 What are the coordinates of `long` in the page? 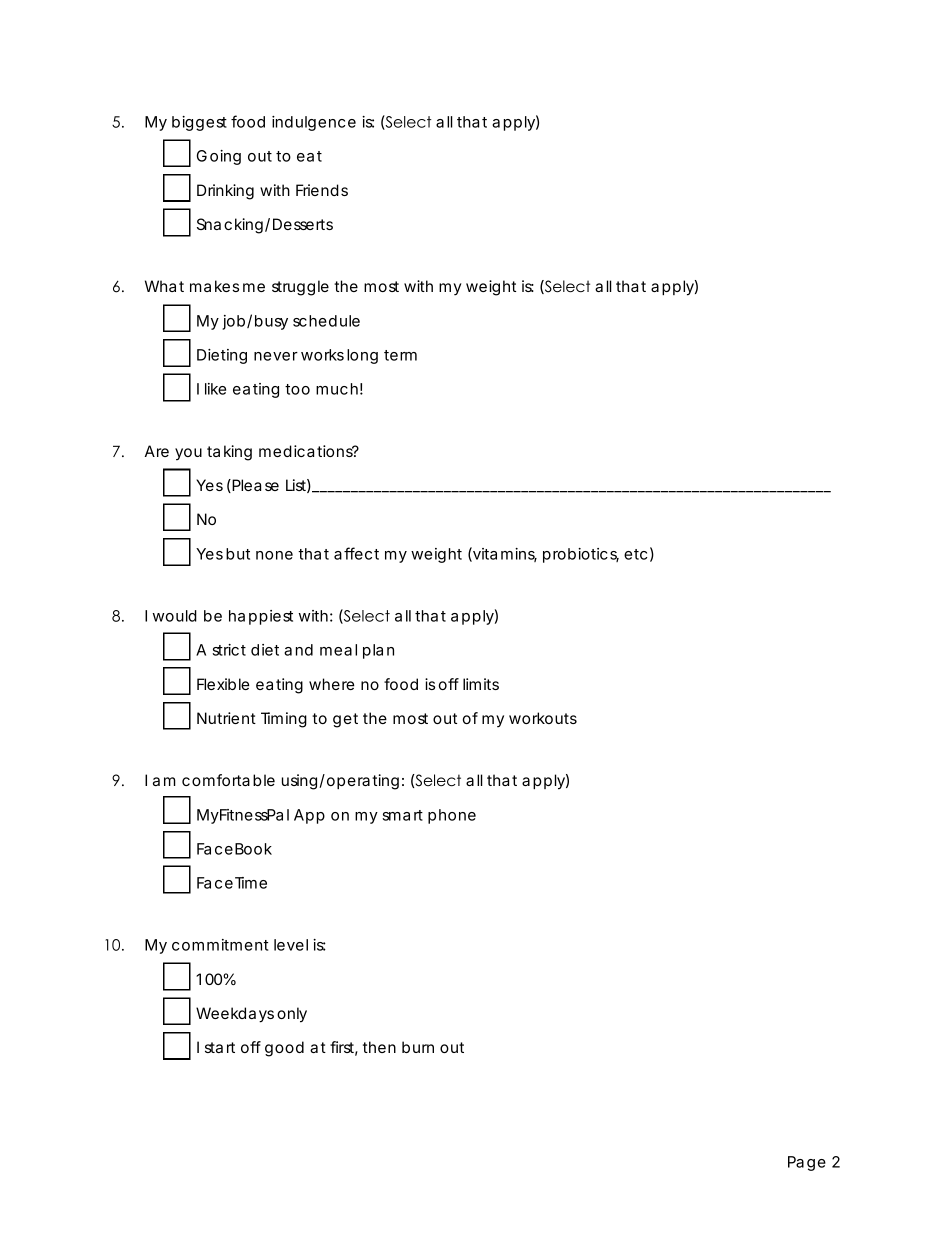 It's located at (362, 356).
